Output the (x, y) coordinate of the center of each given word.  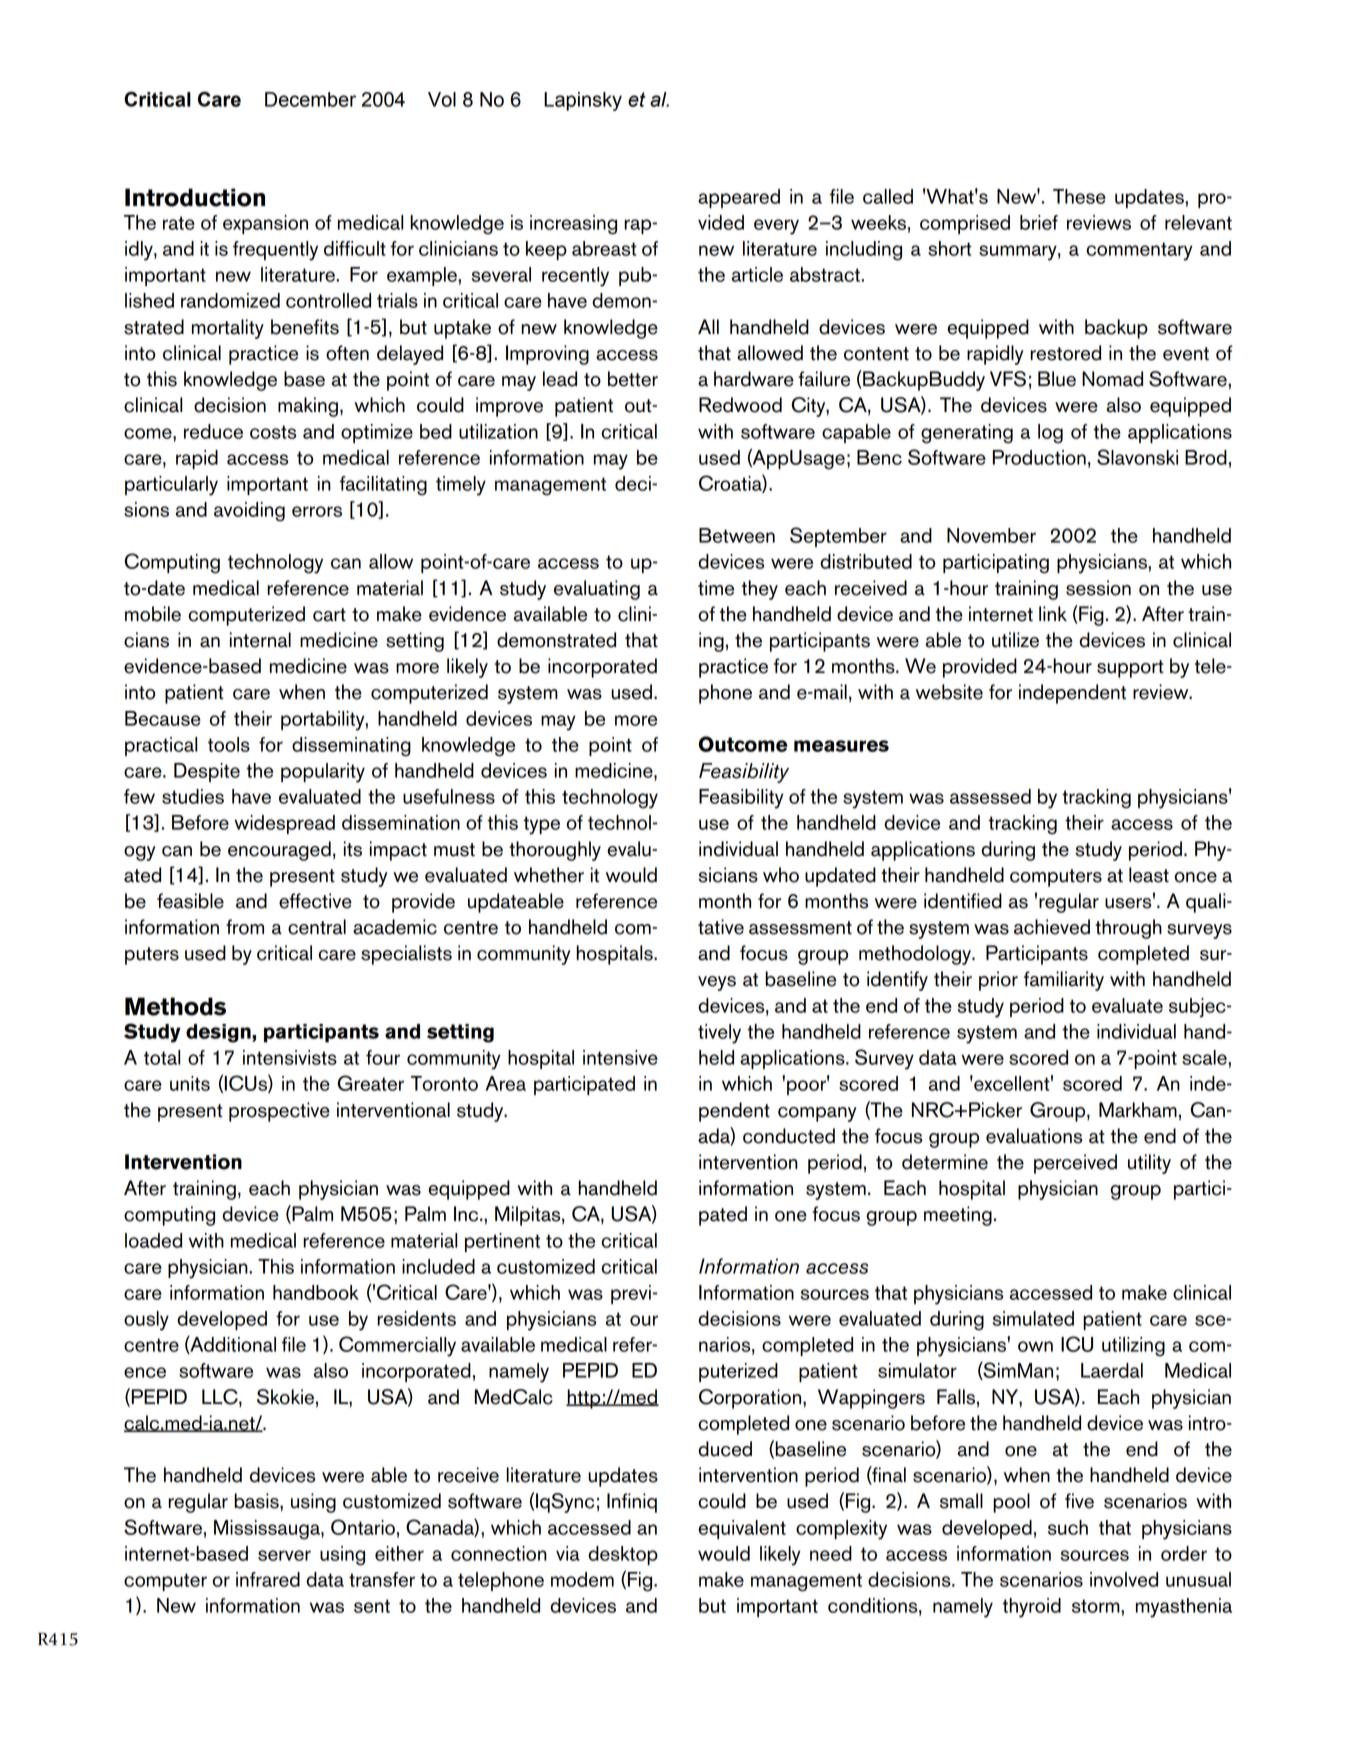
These (1079, 196)
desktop (623, 1555)
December (310, 99)
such (1068, 1527)
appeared (739, 198)
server (284, 1555)
